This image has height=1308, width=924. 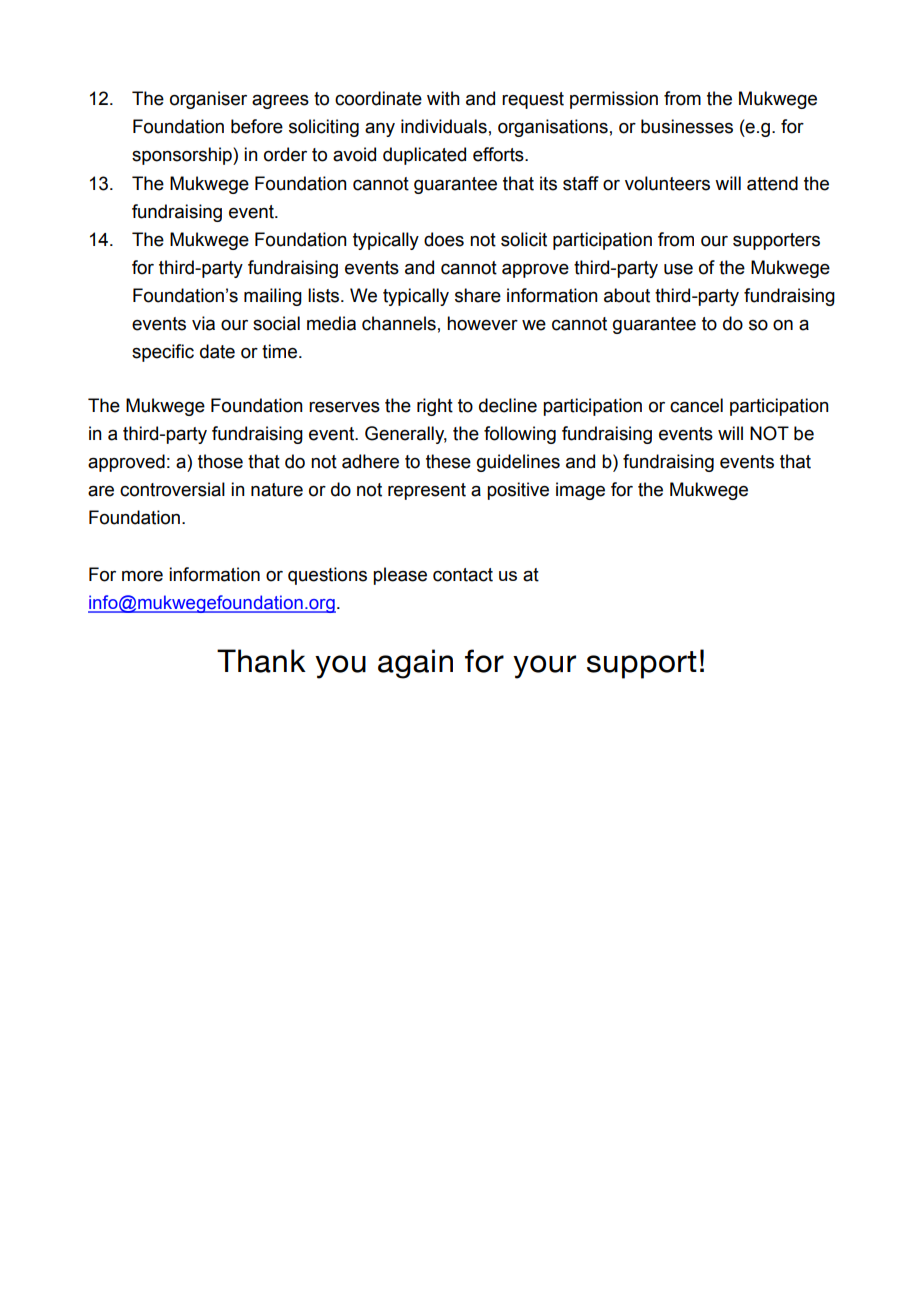 I want to click on your, so click(x=544, y=667).
